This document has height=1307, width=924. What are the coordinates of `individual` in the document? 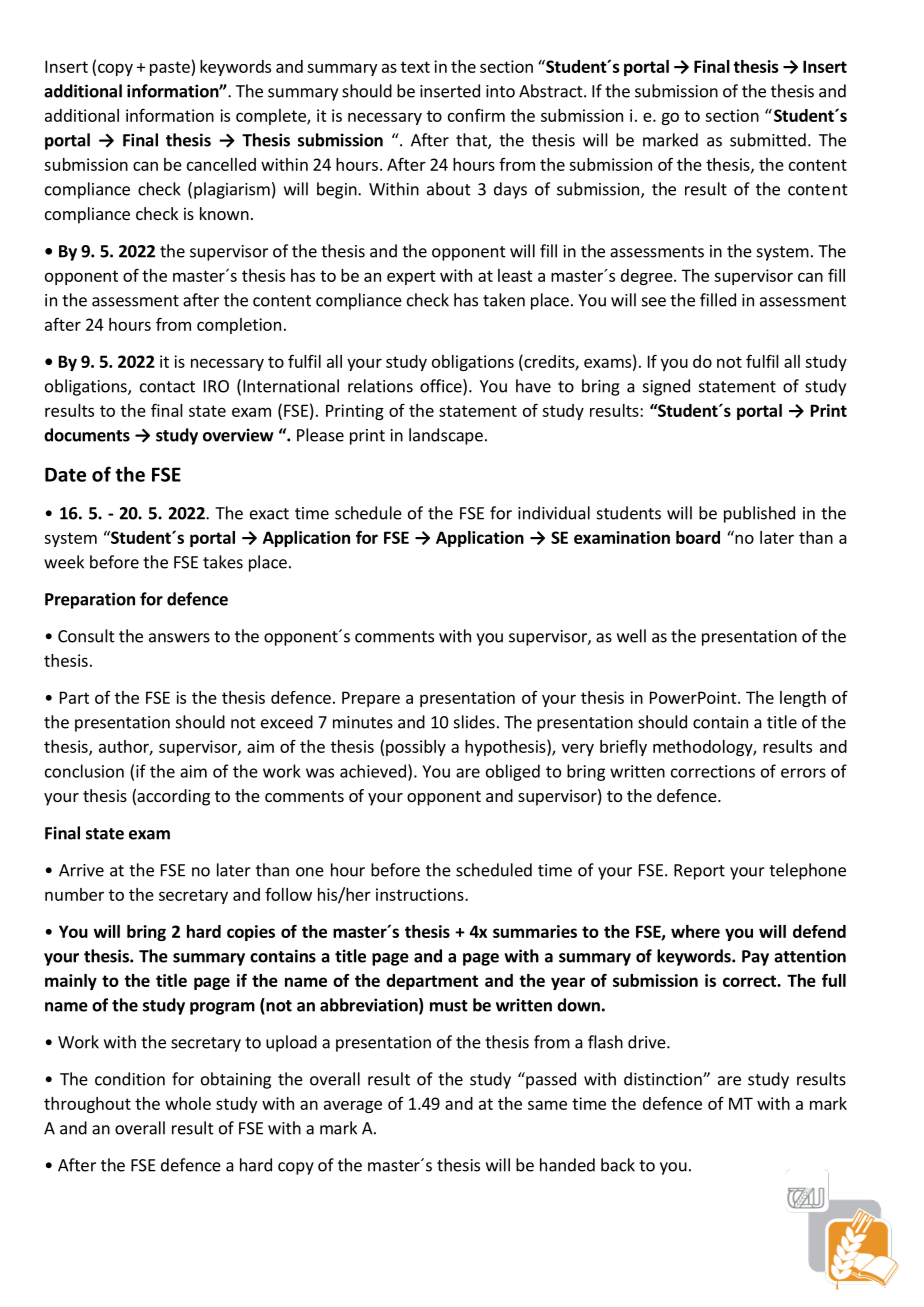 It's located at (554, 513).
